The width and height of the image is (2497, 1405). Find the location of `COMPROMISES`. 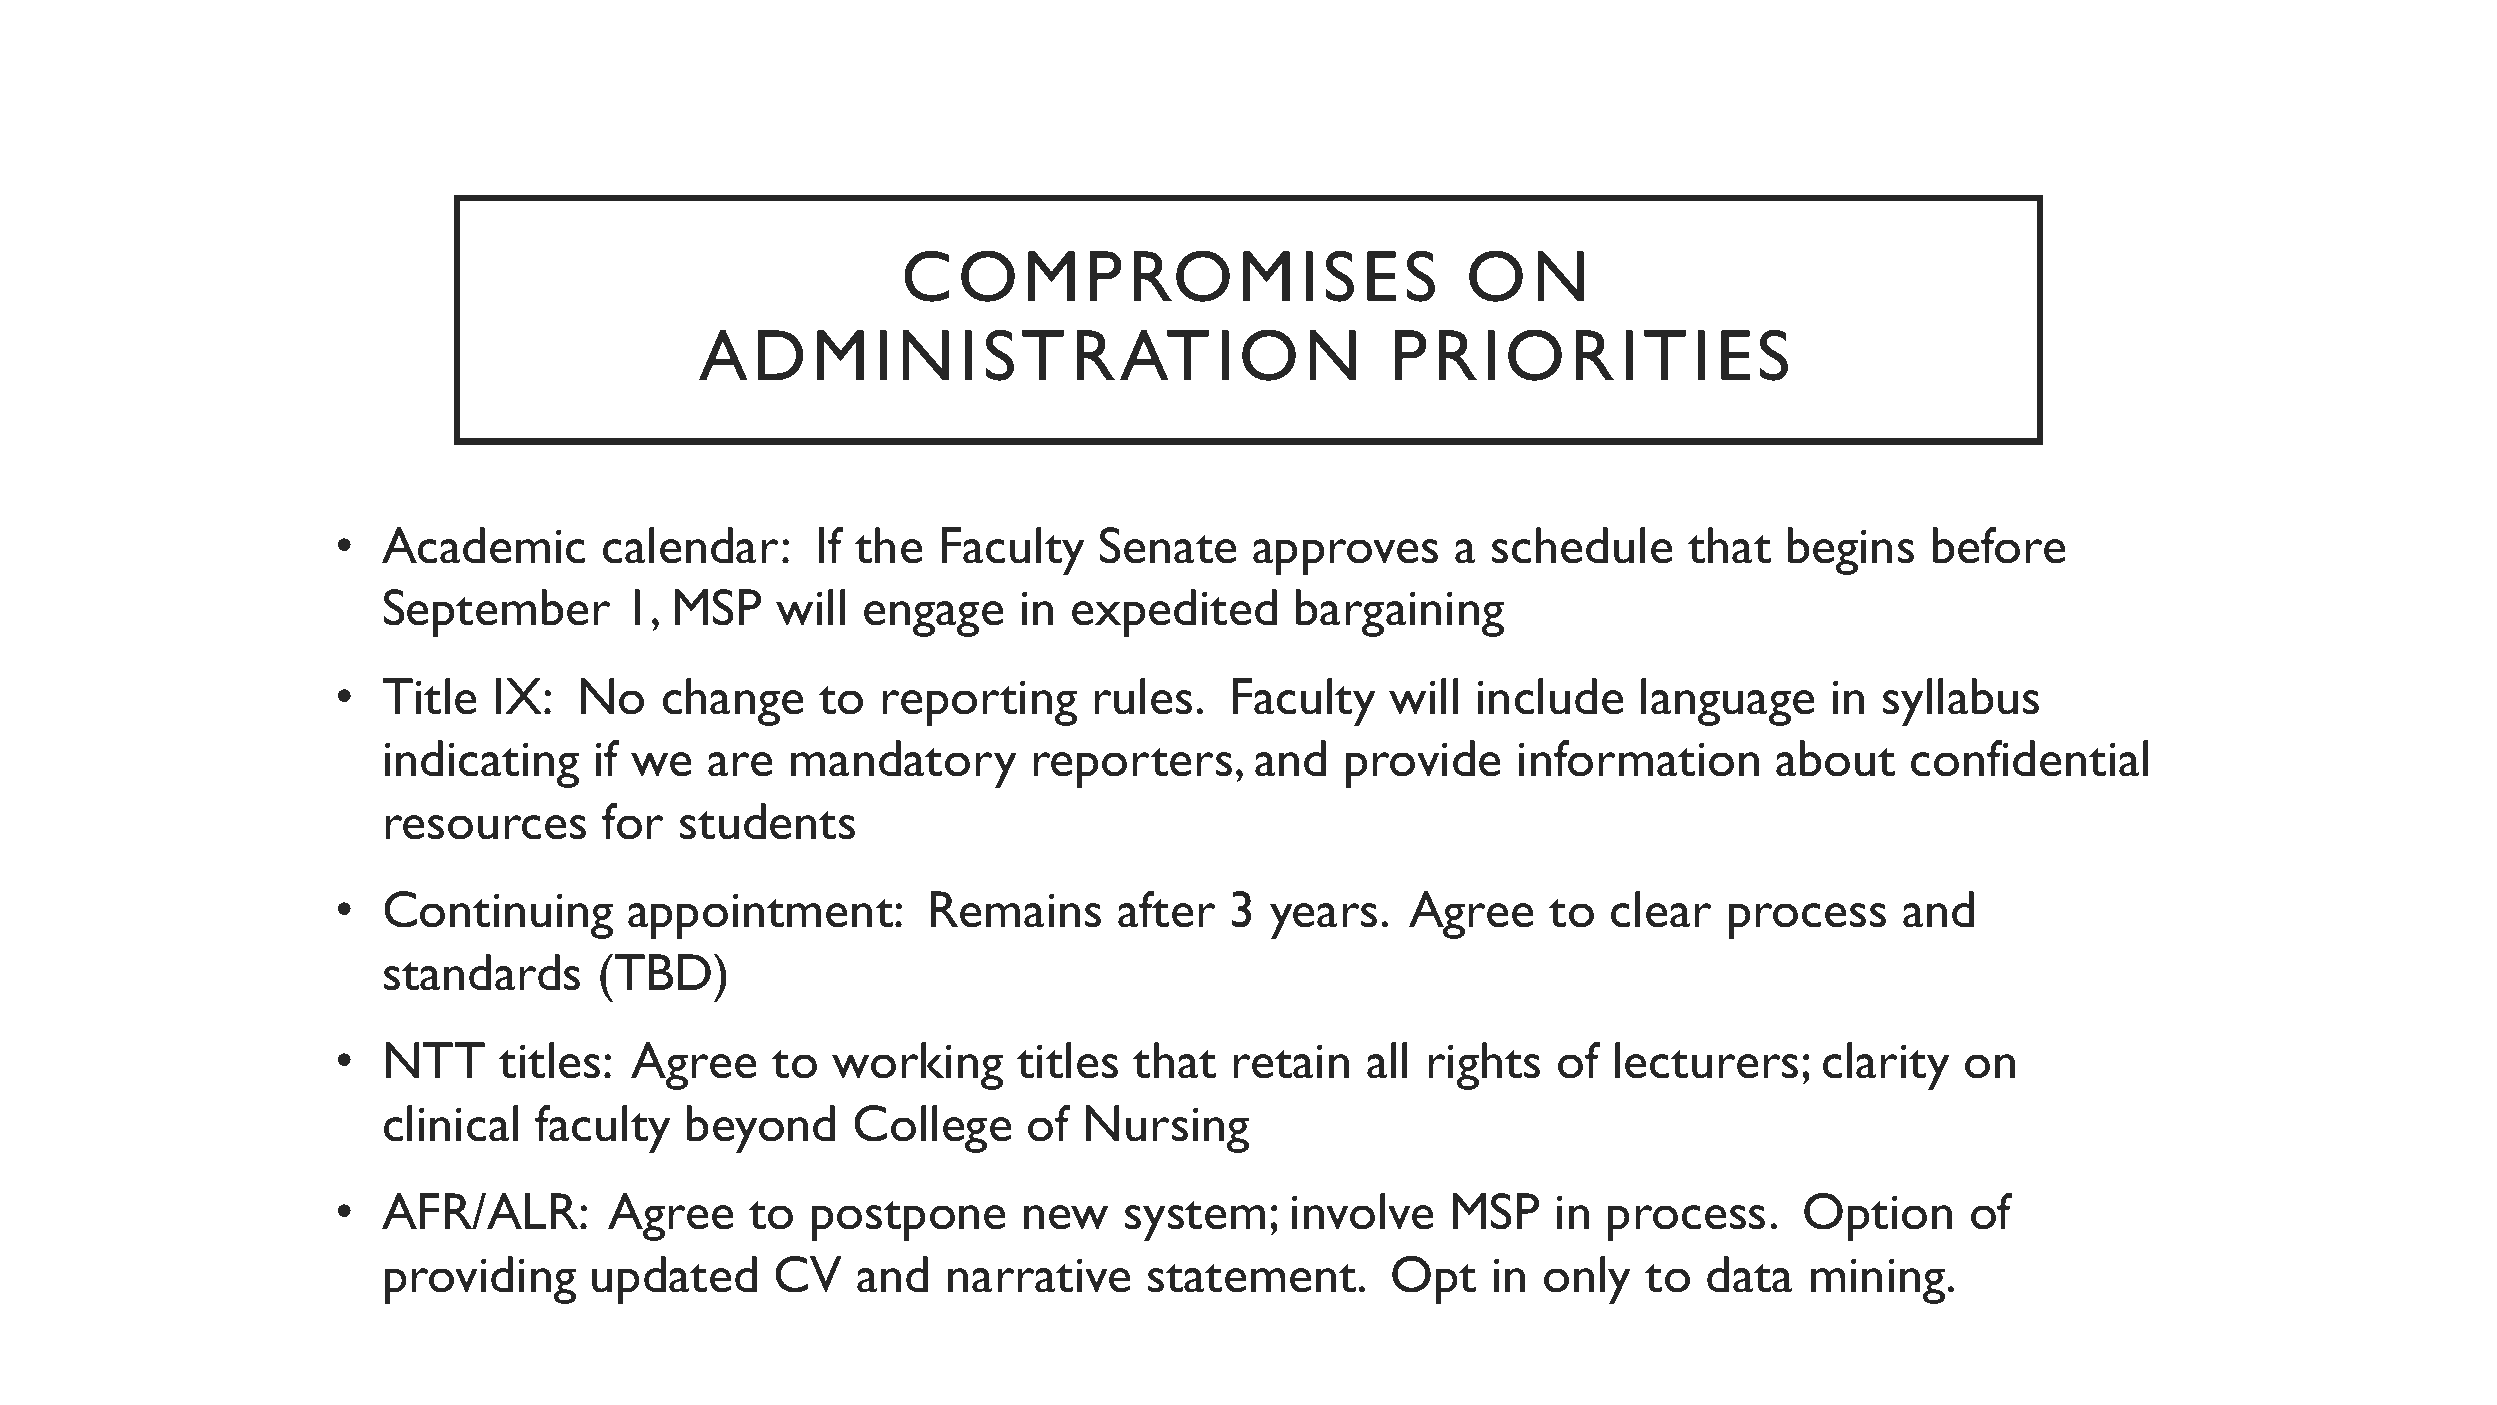

COMPROMISES is located at coordinates (1169, 276).
